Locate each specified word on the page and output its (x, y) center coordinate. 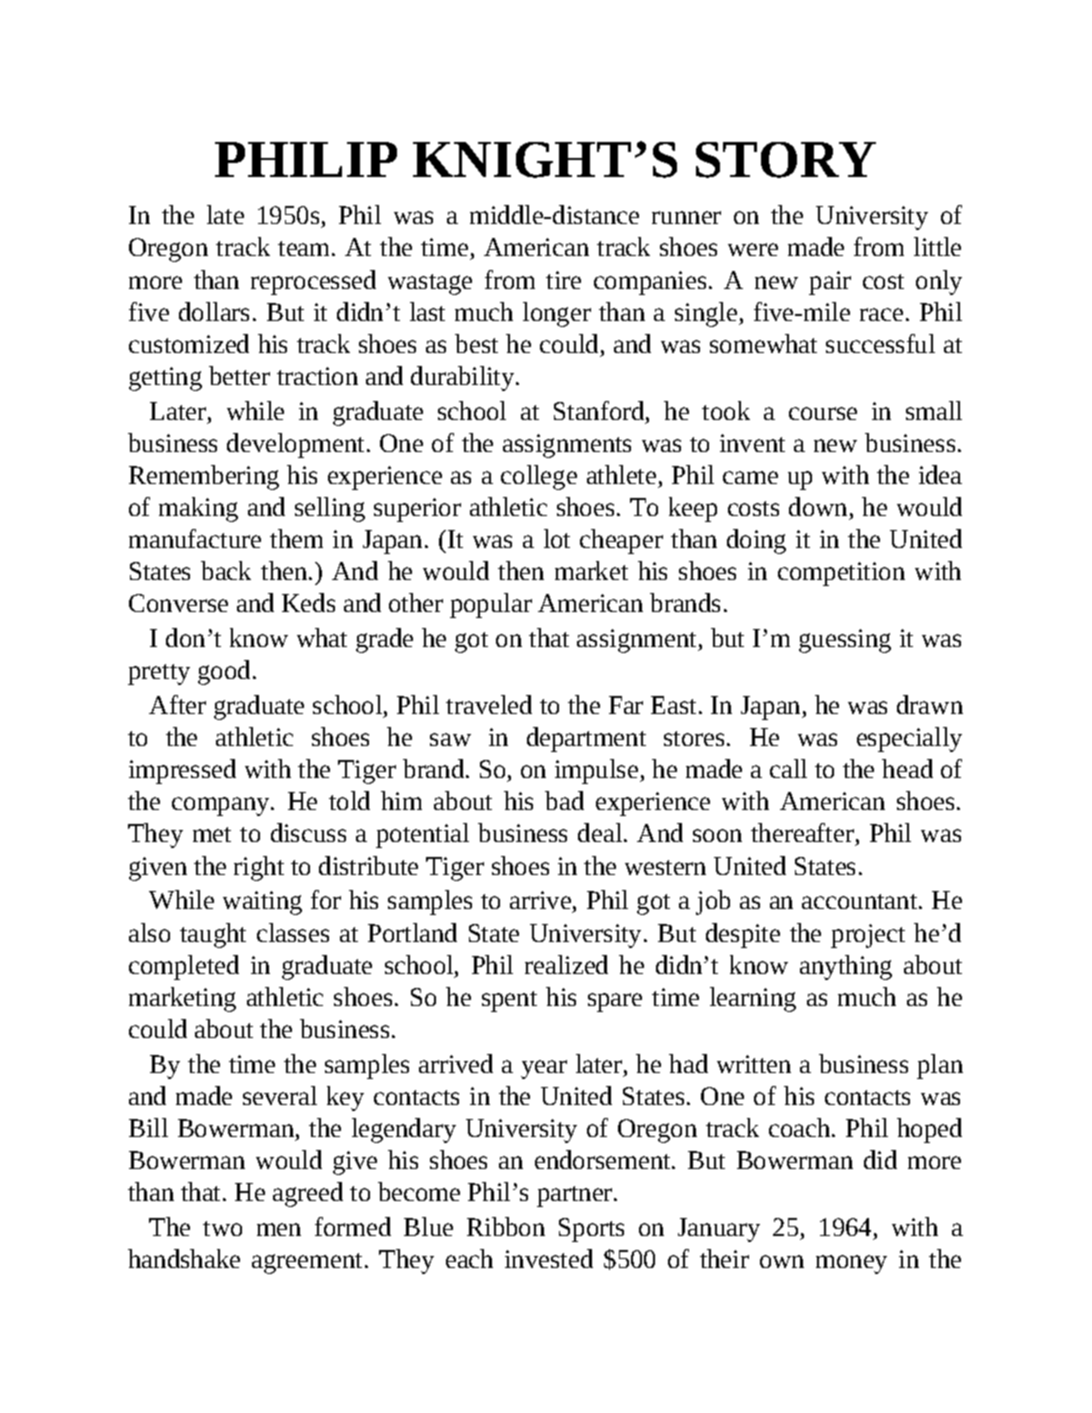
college (539, 477)
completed (184, 967)
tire (563, 280)
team (305, 248)
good (224, 672)
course (823, 413)
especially (909, 739)
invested (549, 1258)
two (222, 1228)
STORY (786, 160)
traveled (489, 704)
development (295, 445)
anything (846, 967)
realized (566, 964)
